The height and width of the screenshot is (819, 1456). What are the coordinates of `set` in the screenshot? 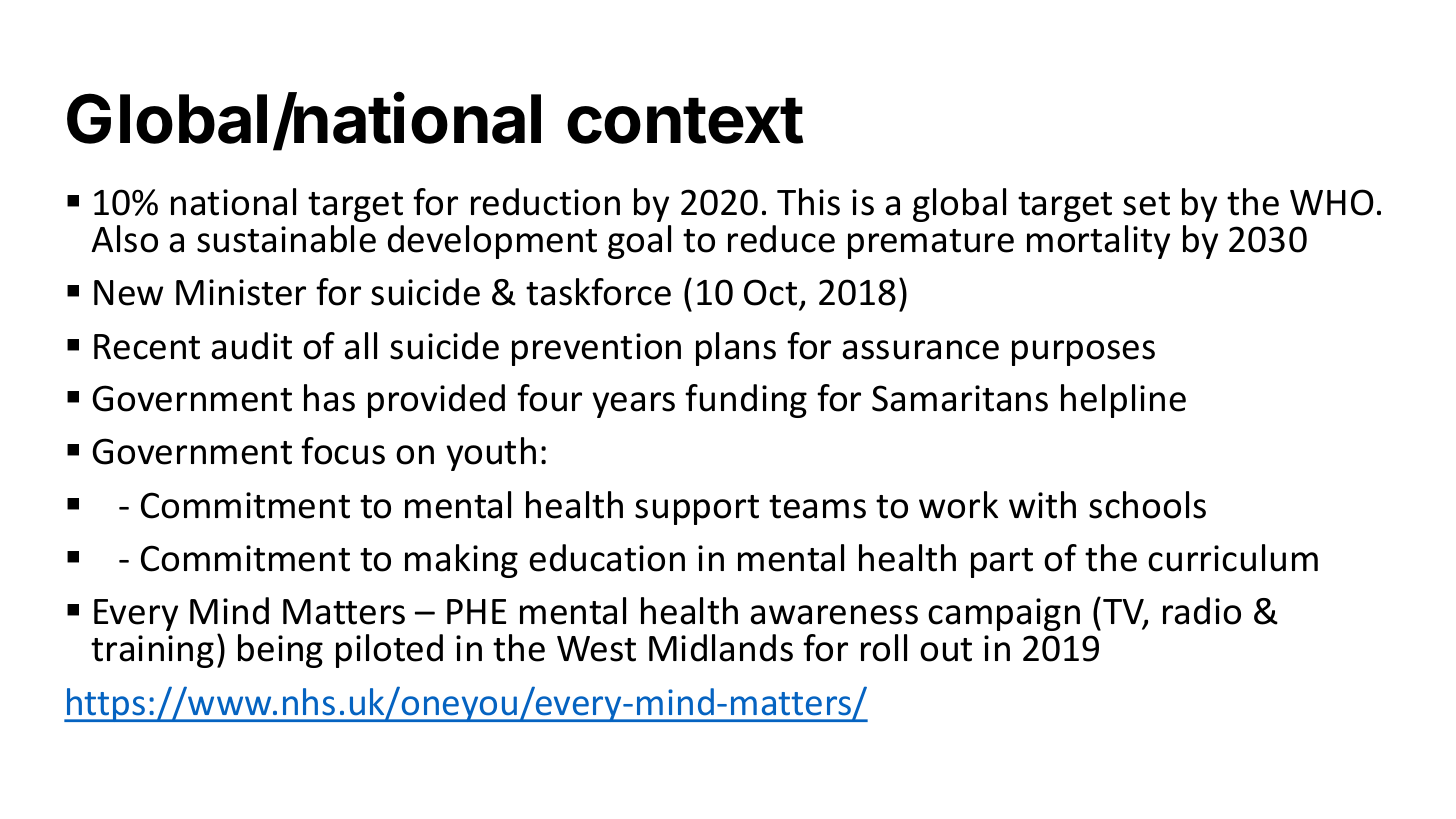 It's located at (1146, 204).
